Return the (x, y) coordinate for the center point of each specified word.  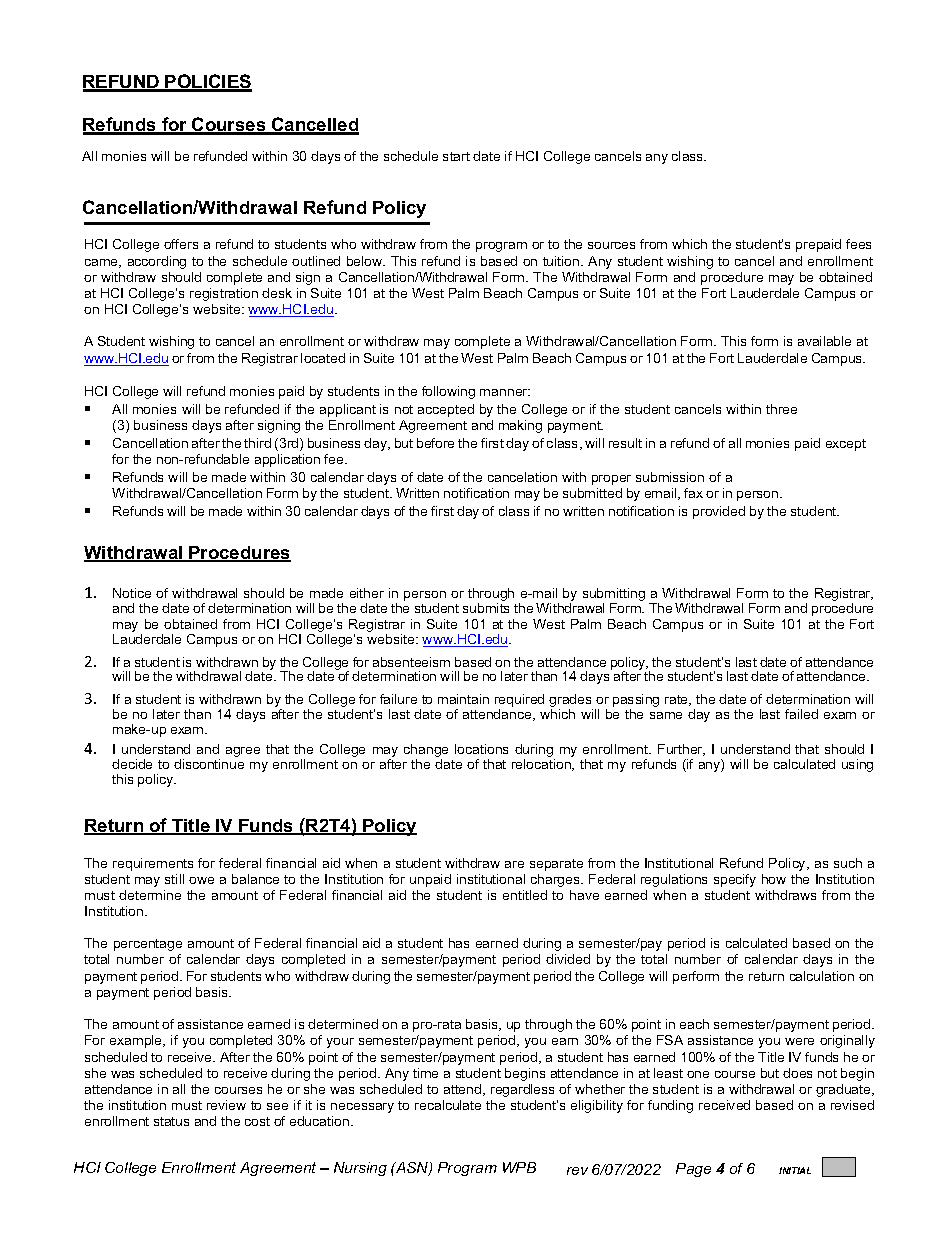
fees (858, 244)
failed (801, 714)
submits (486, 608)
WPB (519, 1167)
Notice (132, 593)
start (456, 156)
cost (257, 1121)
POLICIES (208, 82)
